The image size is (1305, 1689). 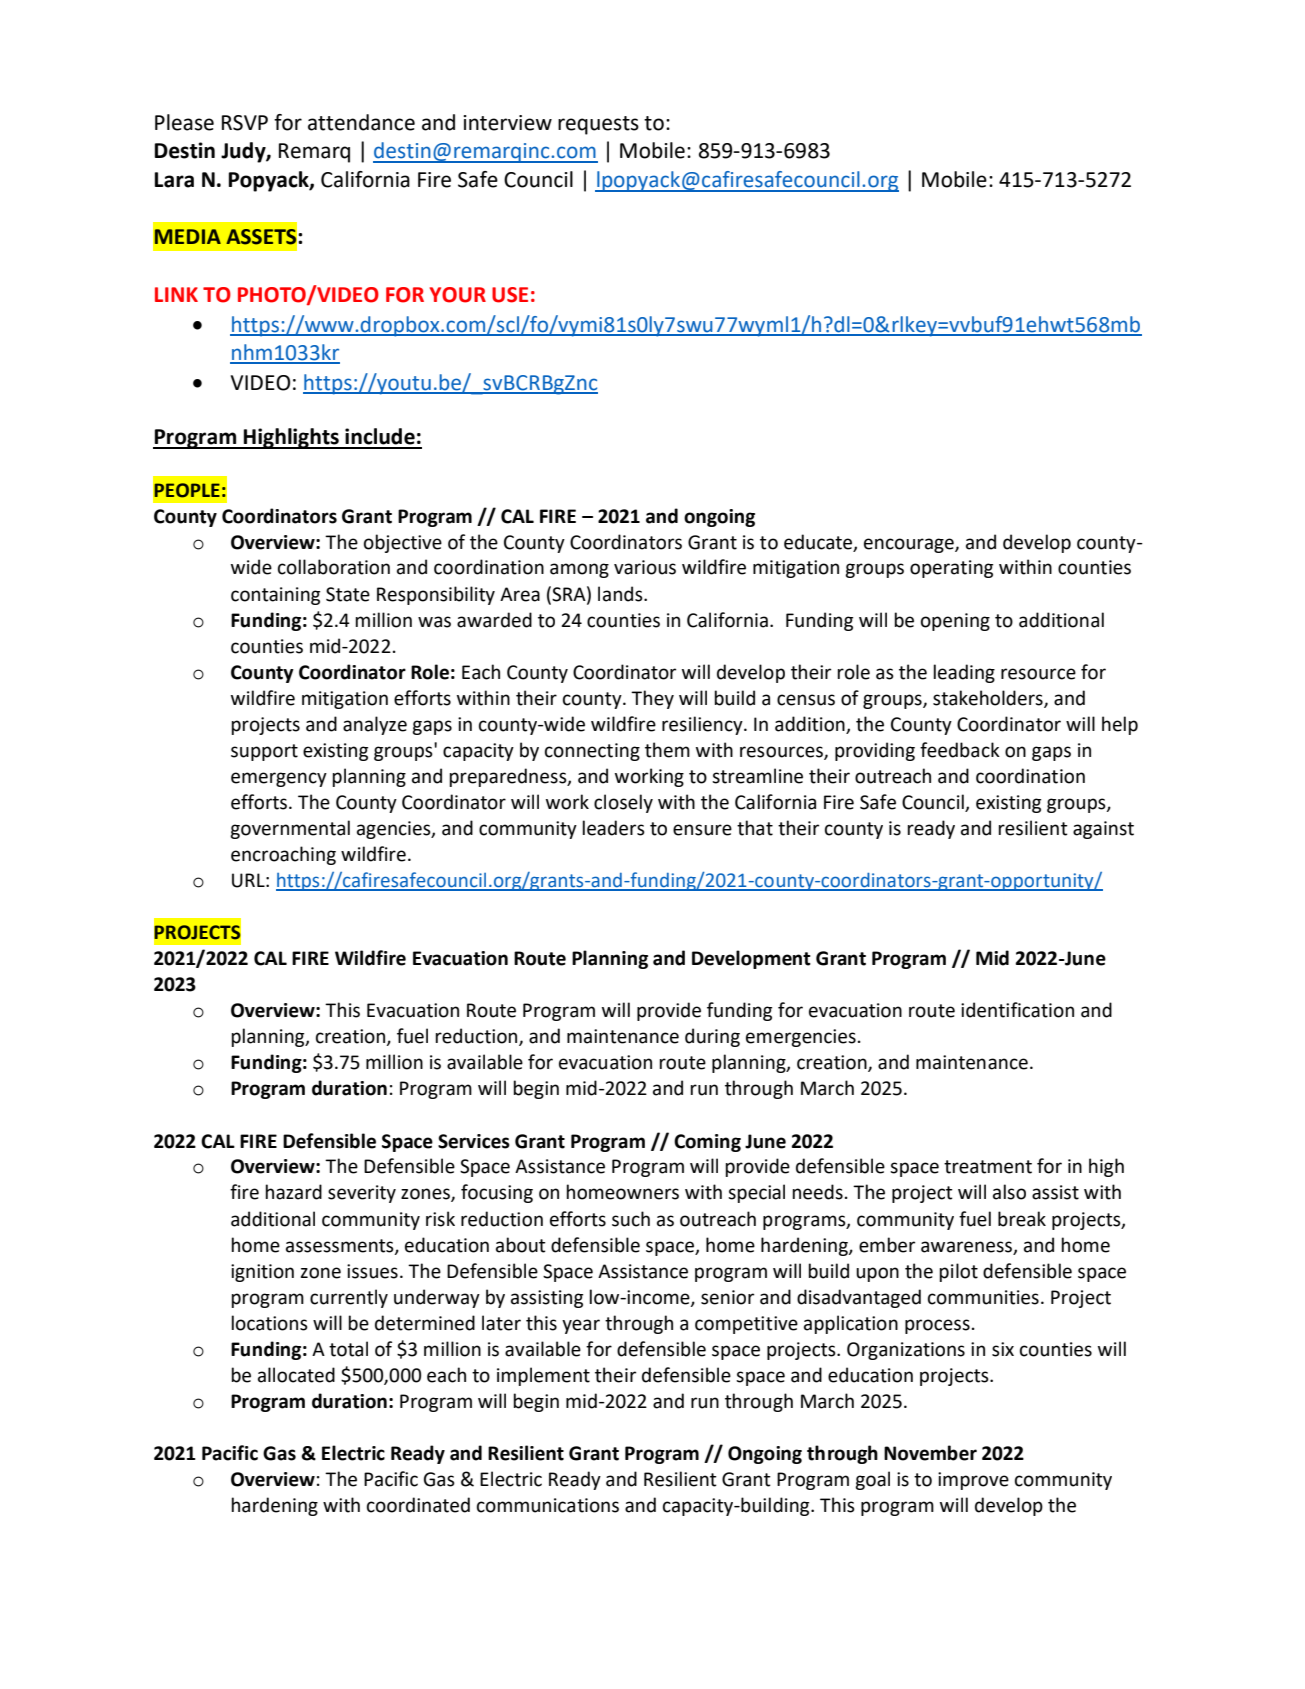 I want to click on governmental, so click(x=290, y=829).
